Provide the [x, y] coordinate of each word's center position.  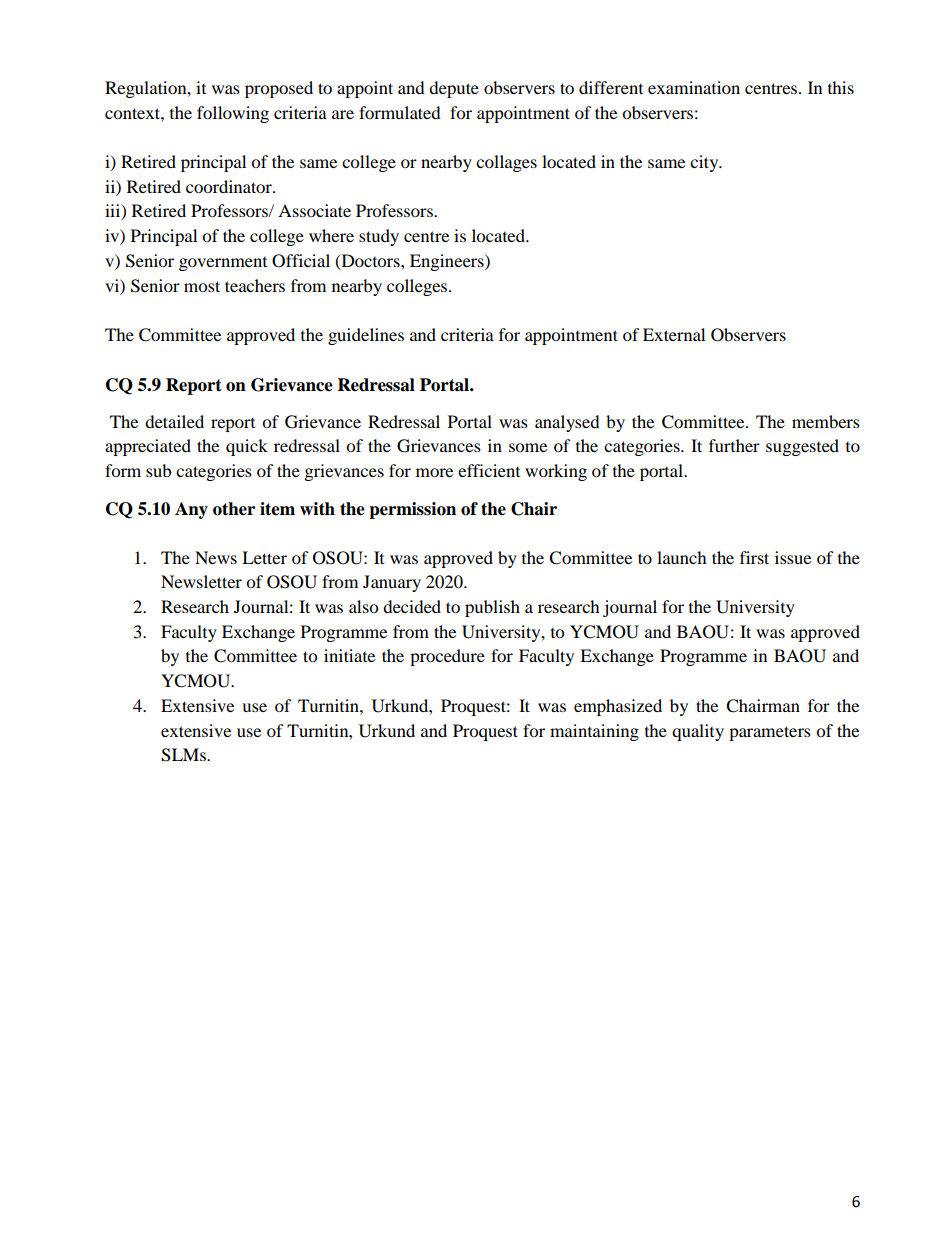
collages [506, 163]
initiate [349, 655]
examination [694, 87]
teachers [255, 285]
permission [412, 510]
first [754, 557]
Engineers [448, 262]
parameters [770, 733]
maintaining [594, 732]
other [234, 509]
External [674, 334]
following [233, 114]
